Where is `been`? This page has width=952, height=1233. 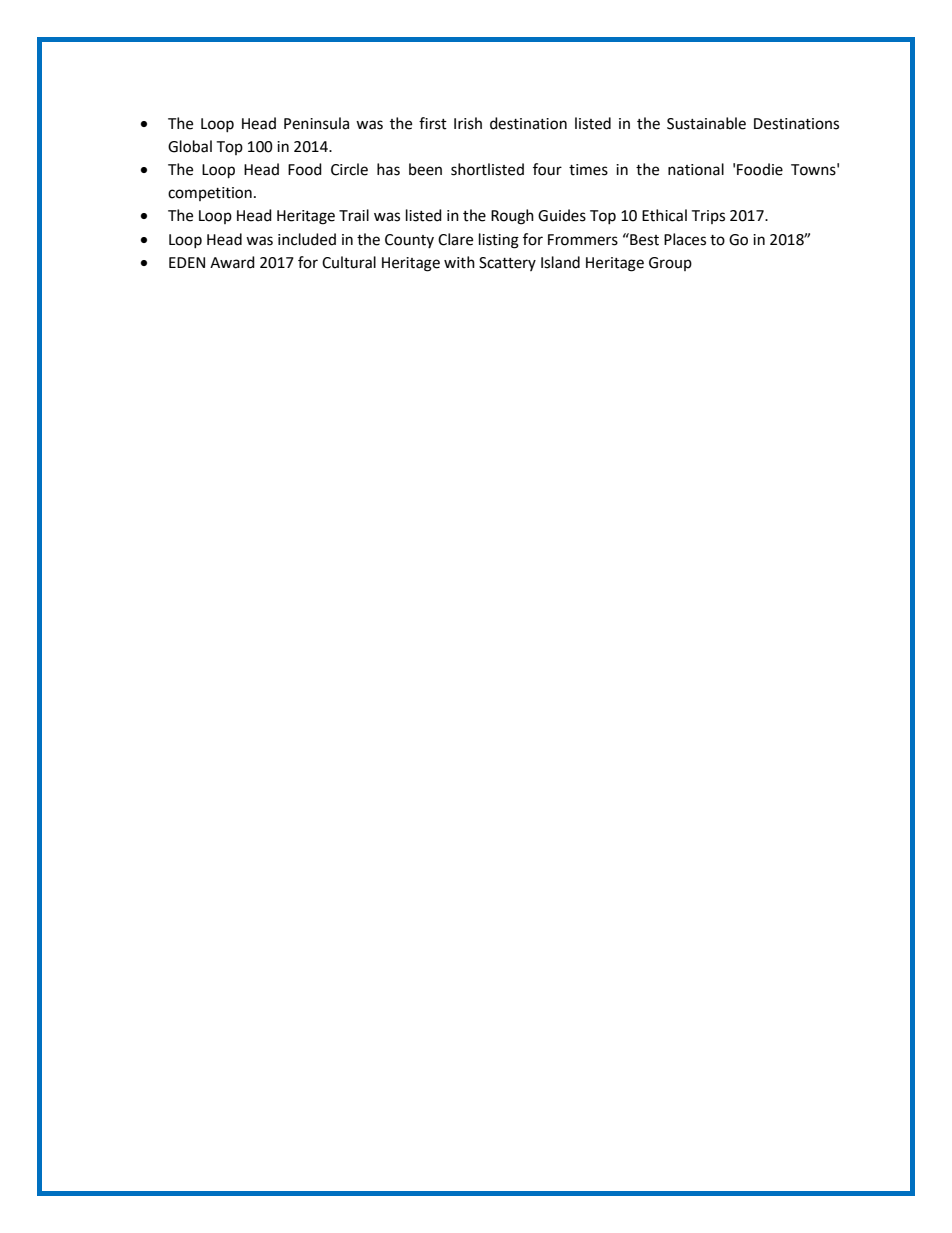 been is located at coordinates (425, 169).
